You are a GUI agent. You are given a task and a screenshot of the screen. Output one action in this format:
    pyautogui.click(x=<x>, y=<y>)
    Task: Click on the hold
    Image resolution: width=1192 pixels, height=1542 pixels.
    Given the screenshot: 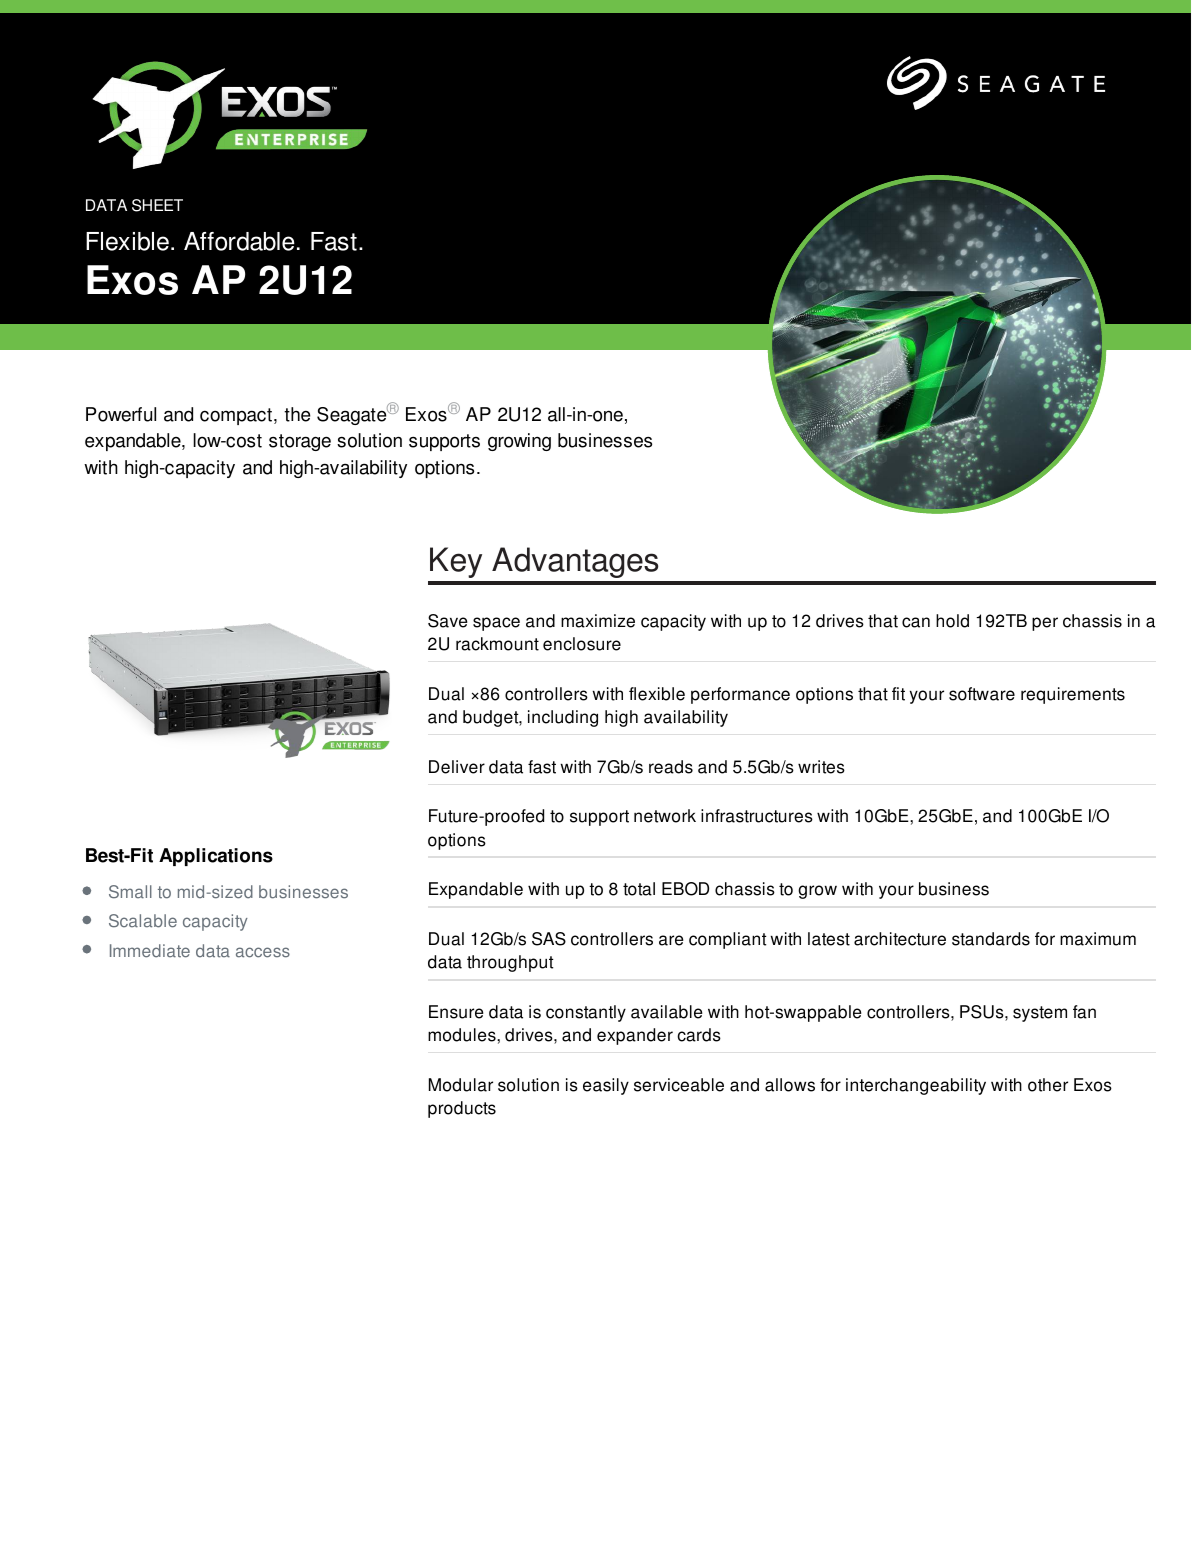 What is the action you would take?
    pyautogui.click(x=952, y=621)
